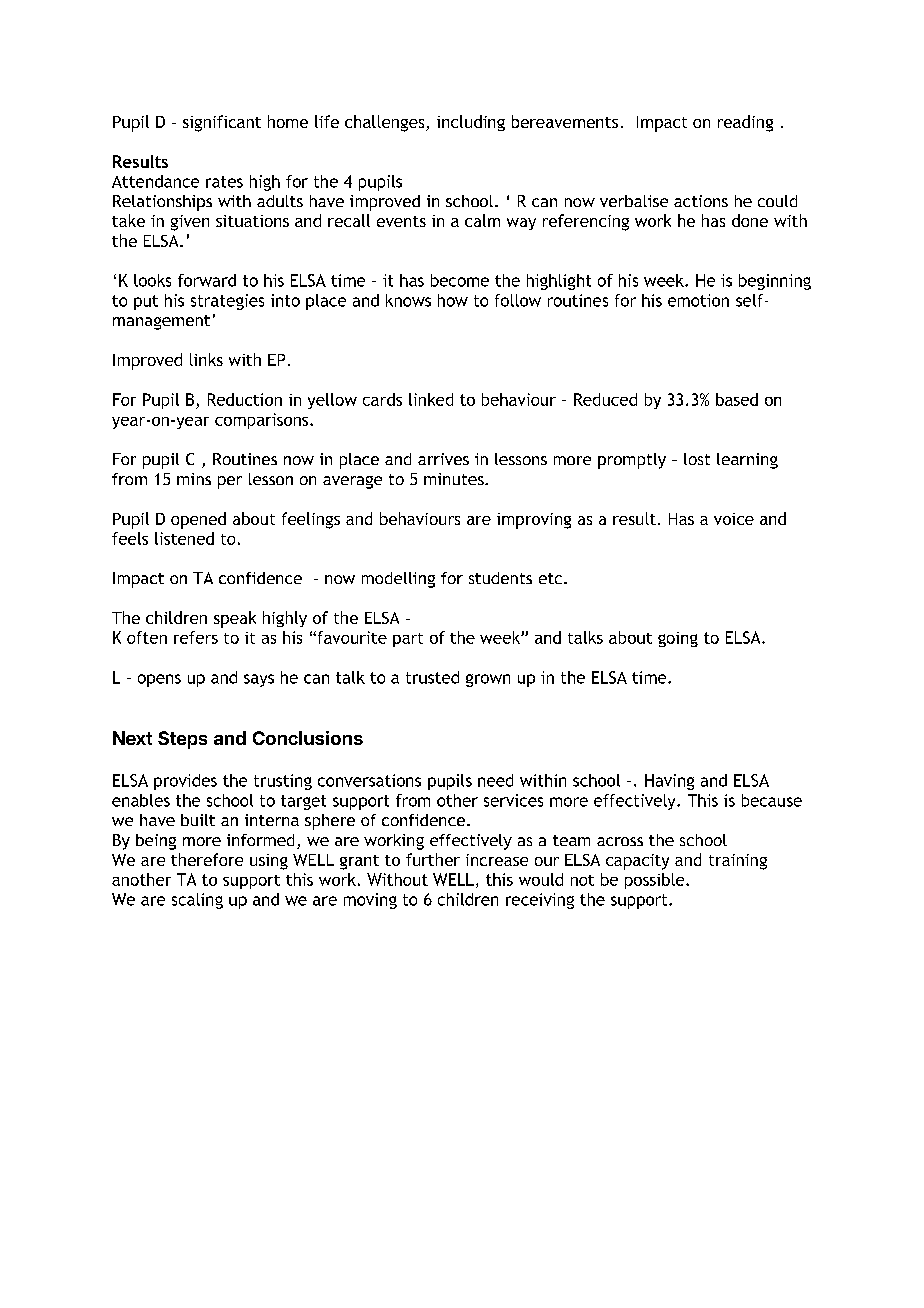 The width and height of the document is (924, 1308). Describe the element at coordinates (433, 859) in the document. I see `further` at that location.
